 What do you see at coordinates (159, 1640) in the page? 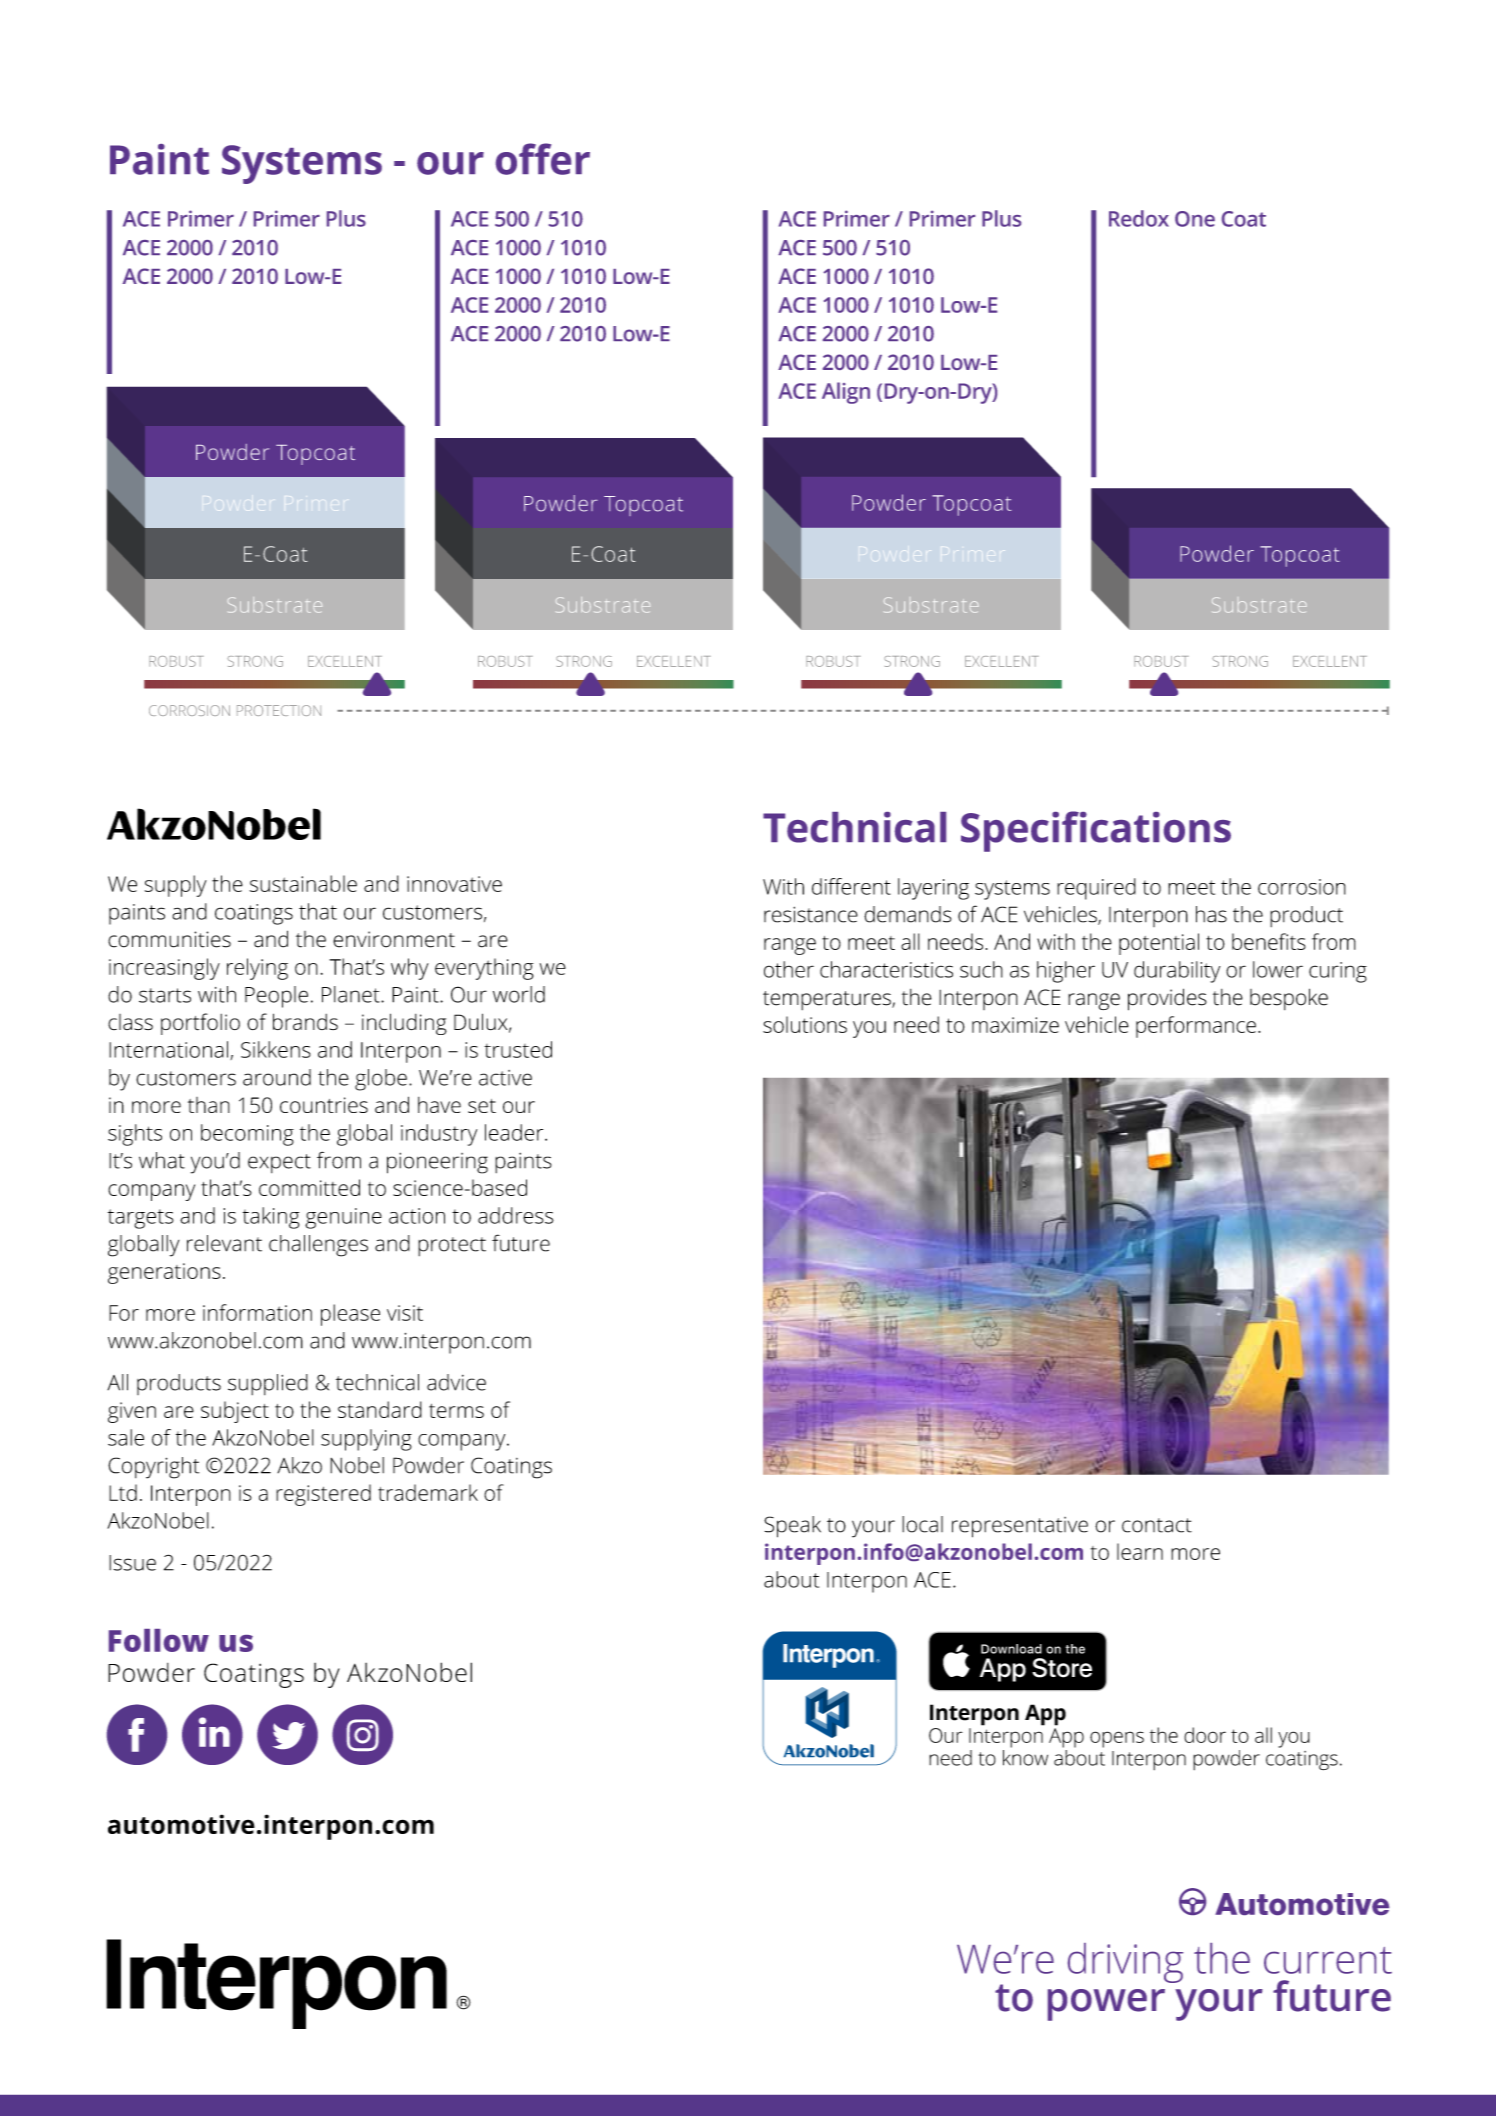
I see `Follow` at bounding box center [159, 1640].
